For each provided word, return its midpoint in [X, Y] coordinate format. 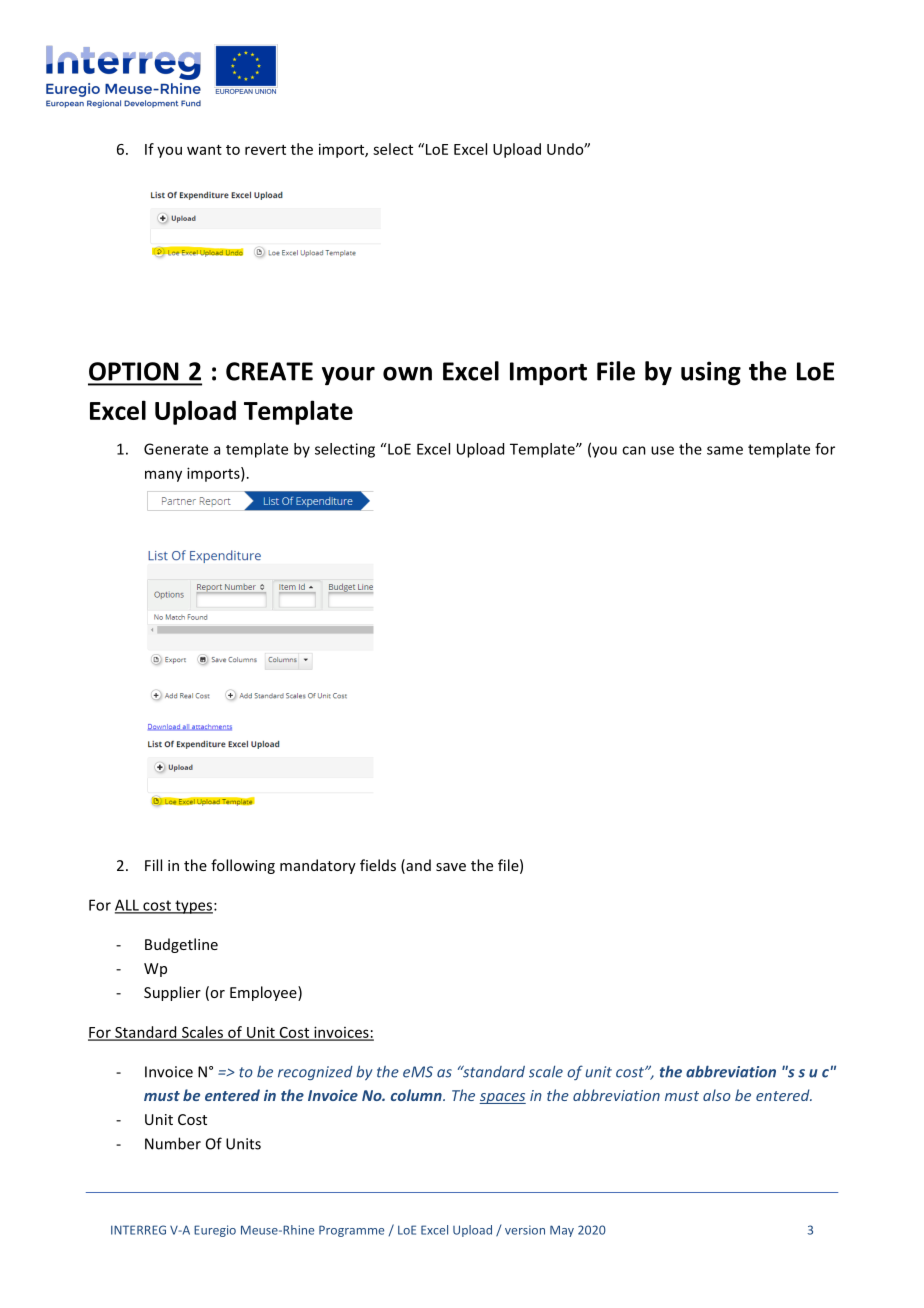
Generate [176, 449]
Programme [351, 1231]
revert [265, 150]
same [725, 450]
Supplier [172, 993]
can [634, 450]
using [711, 373]
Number [173, 1143]
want [204, 150]
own [407, 374]
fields [378, 865]
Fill [153, 865]
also [717, 1095]
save [451, 867]
